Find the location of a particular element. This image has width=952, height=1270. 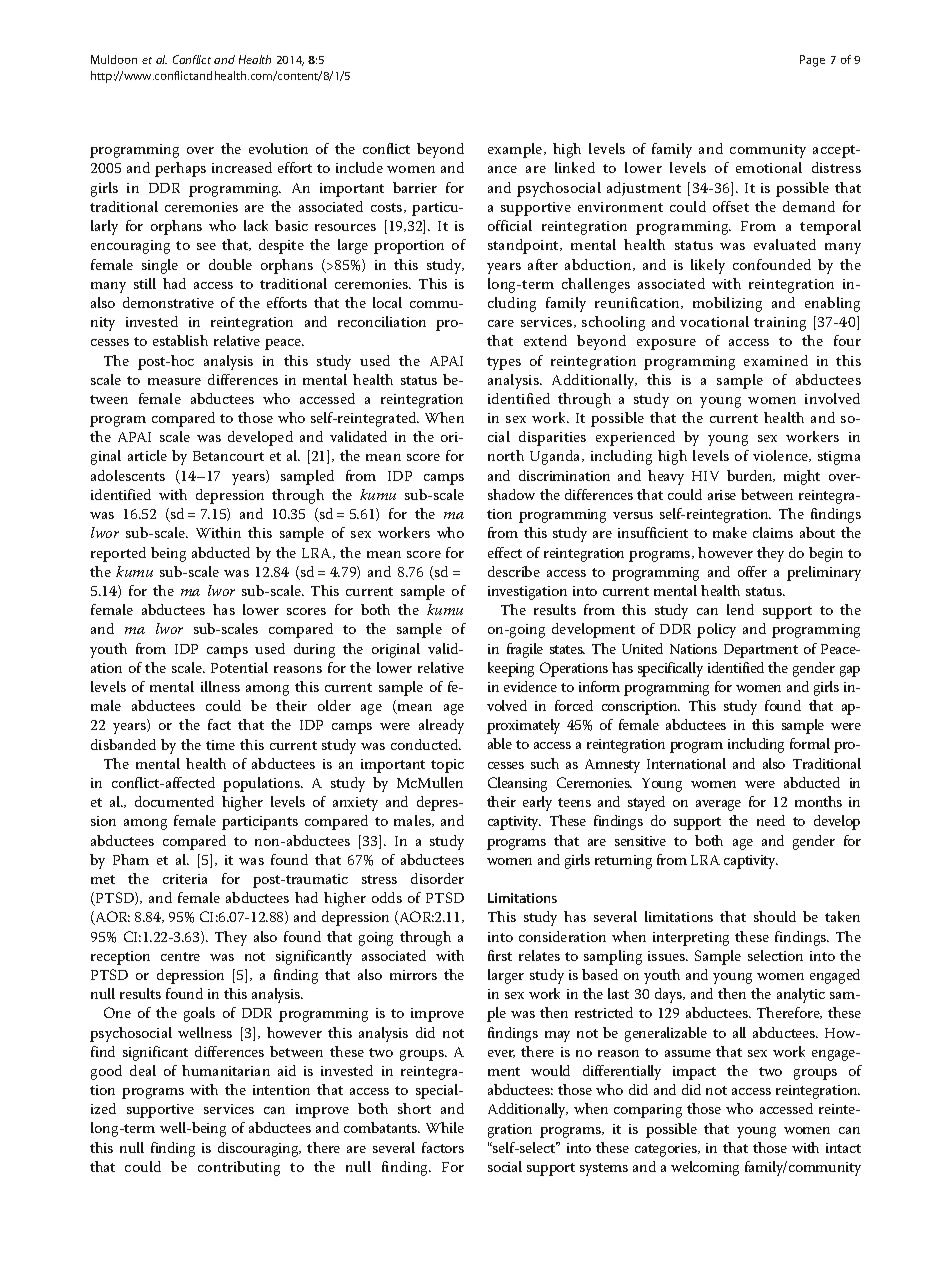

time is located at coordinates (220, 745).
